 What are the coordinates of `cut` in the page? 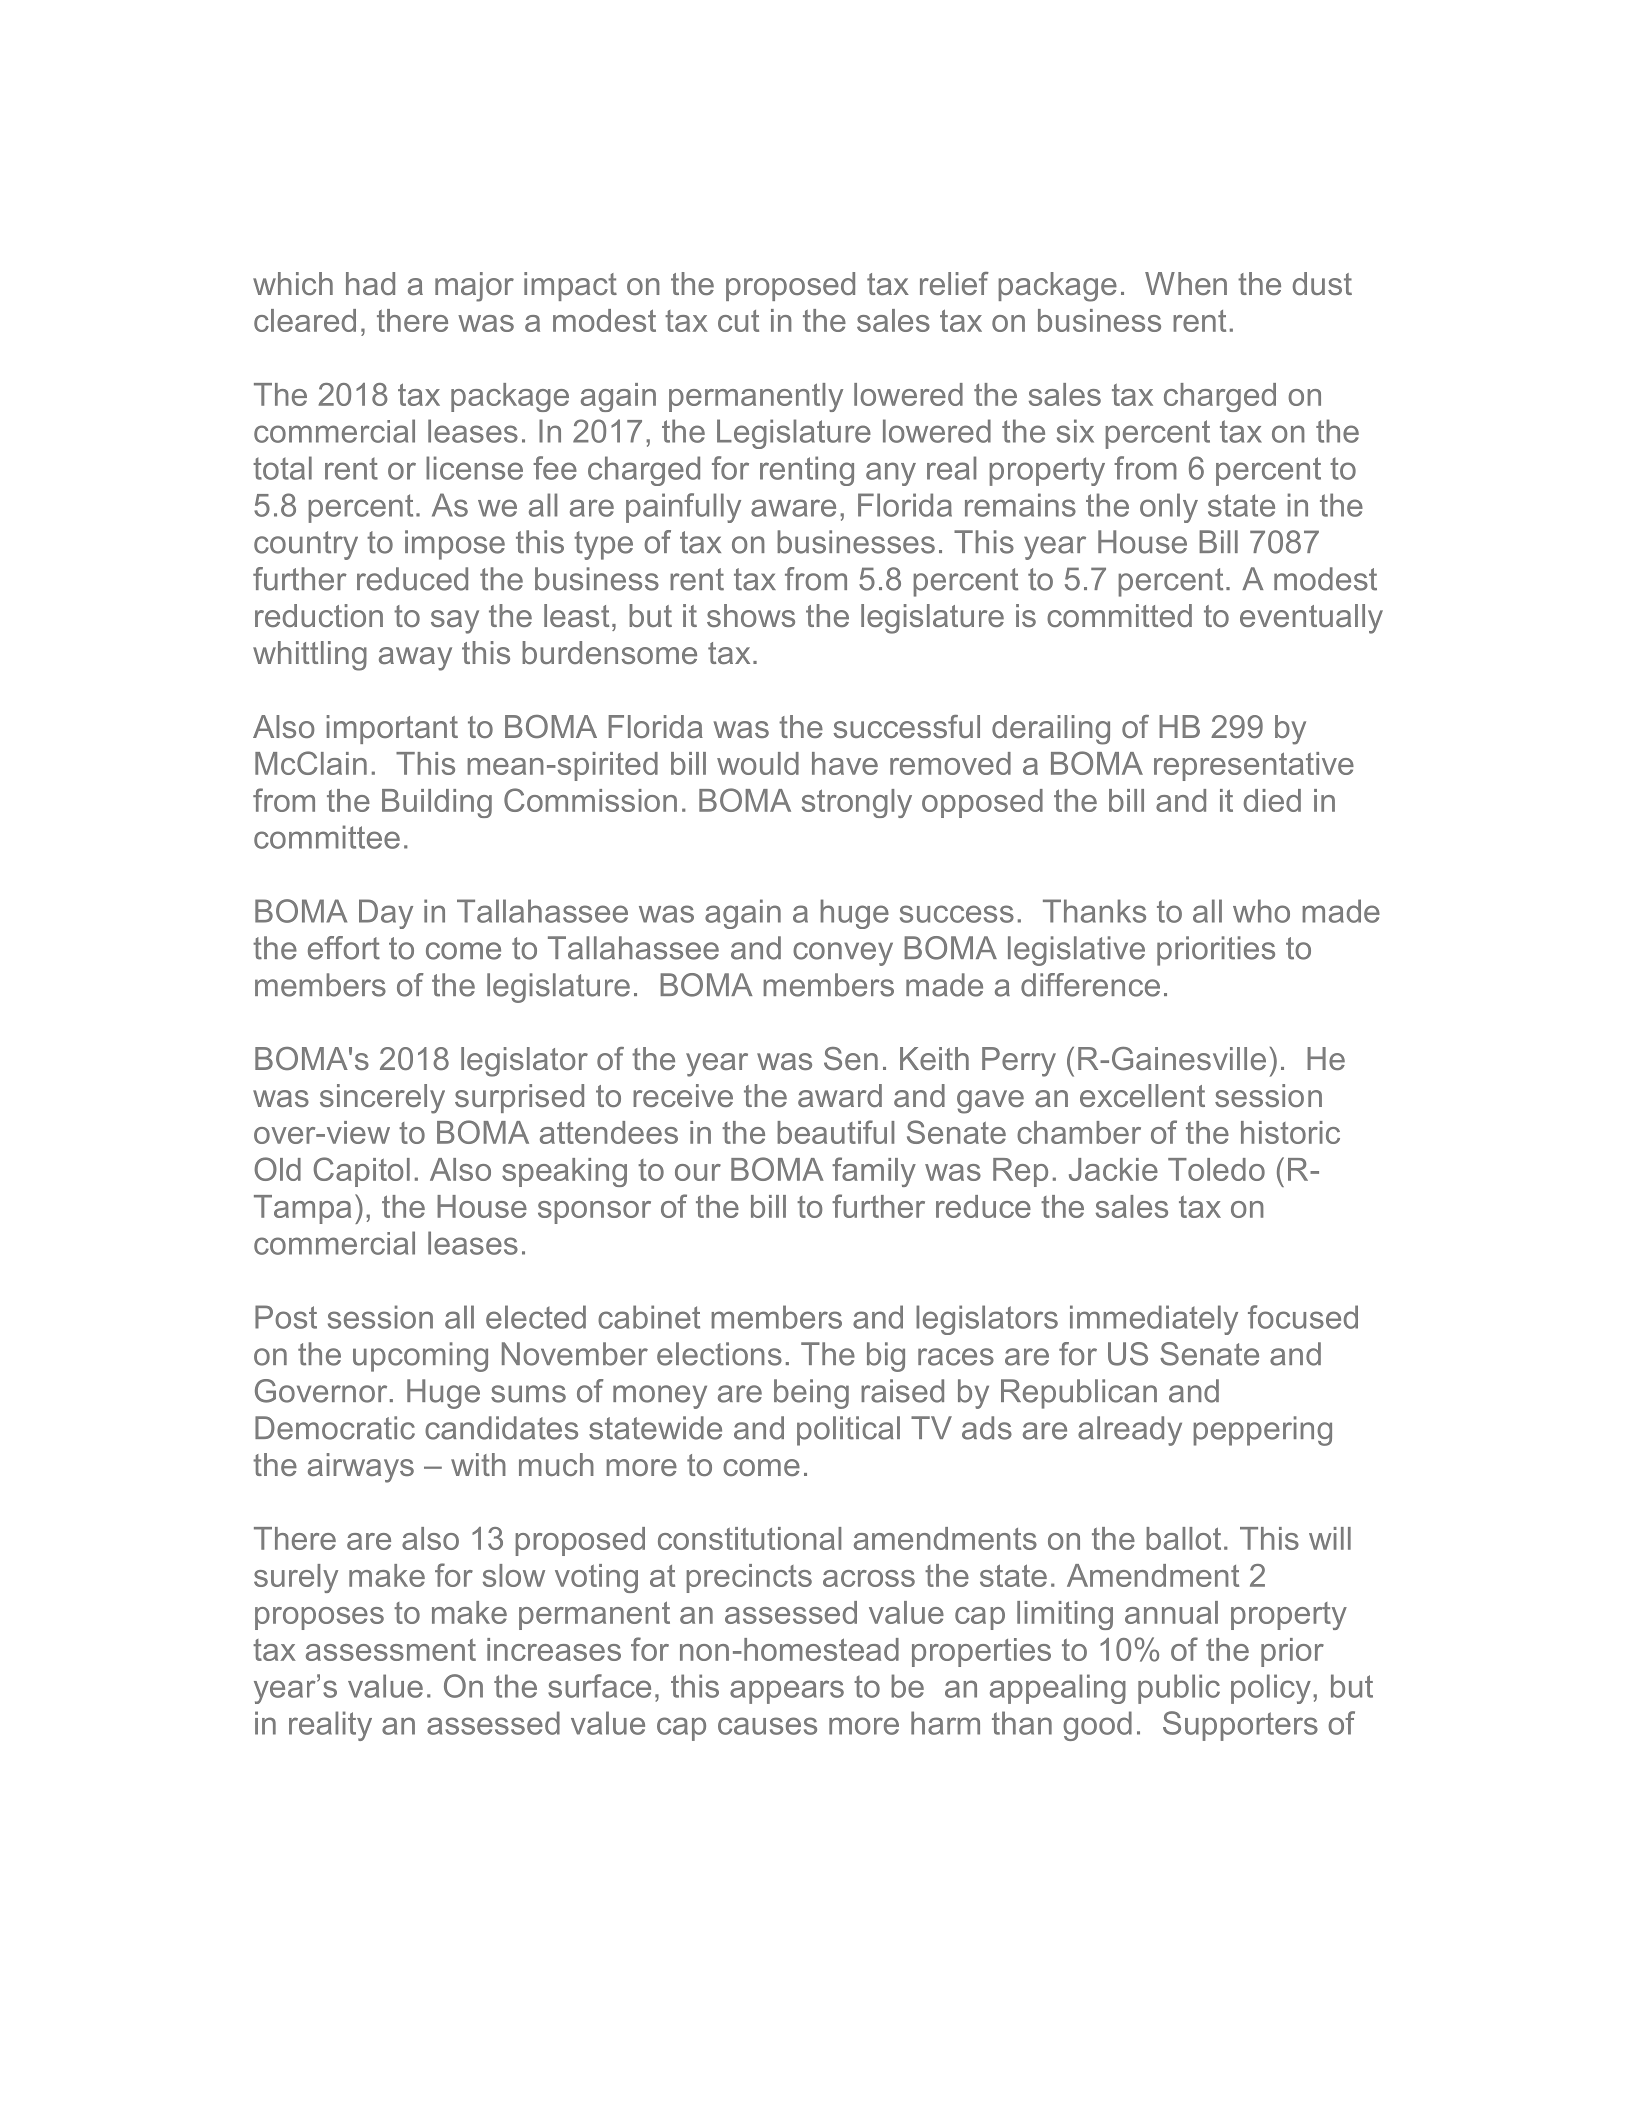 It's located at (738, 321).
